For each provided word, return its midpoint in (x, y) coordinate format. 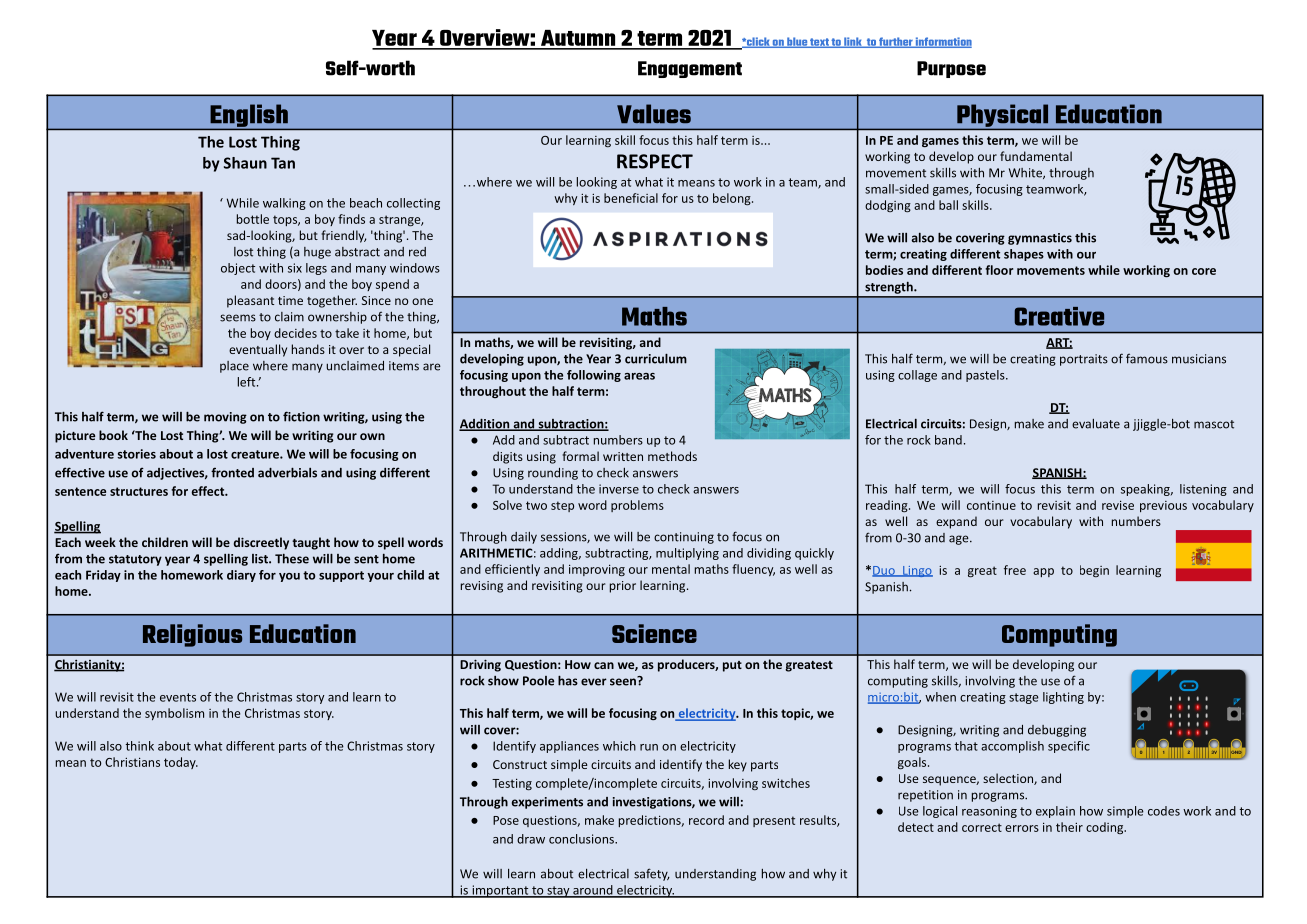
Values (654, 113)
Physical (1003, 116)
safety (652, 874)
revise (1118, 505)
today (181, 763)
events (178, 697)
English (249, 116)
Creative (1059, 316)
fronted (232, 472)
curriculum (656, 359)
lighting (1063, 698)
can (604, 665)
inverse (619, 489)
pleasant (250, 301)
